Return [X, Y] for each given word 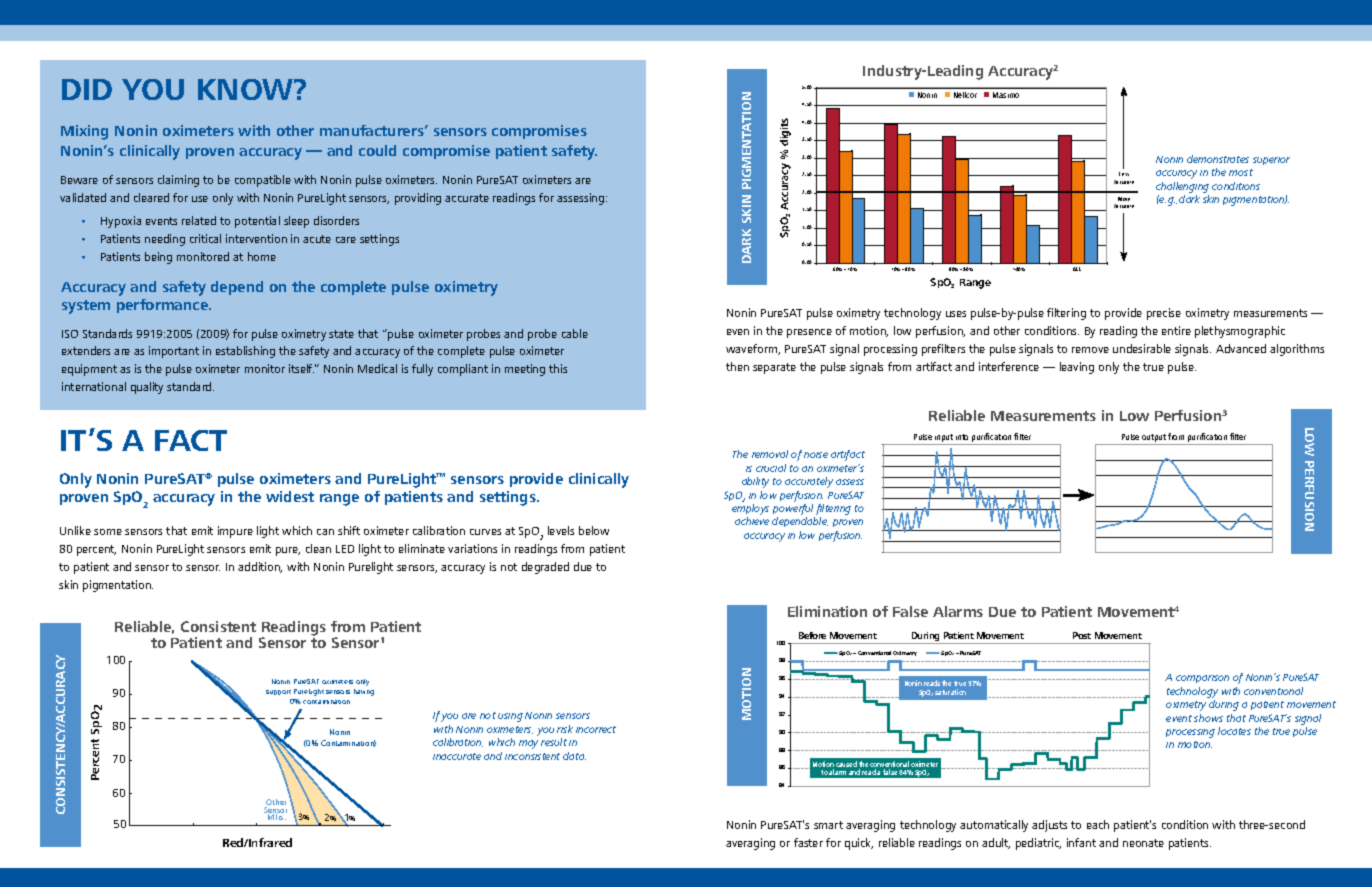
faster [808, 842]
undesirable [1142, 348]
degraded [545, 568]
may [528, 744]
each [1098, 824]
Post [1082, 635]
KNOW [247, 89]
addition [260, 567]
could [377, 150]
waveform [753, 349]
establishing [245, 352]
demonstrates [1218, 159]
